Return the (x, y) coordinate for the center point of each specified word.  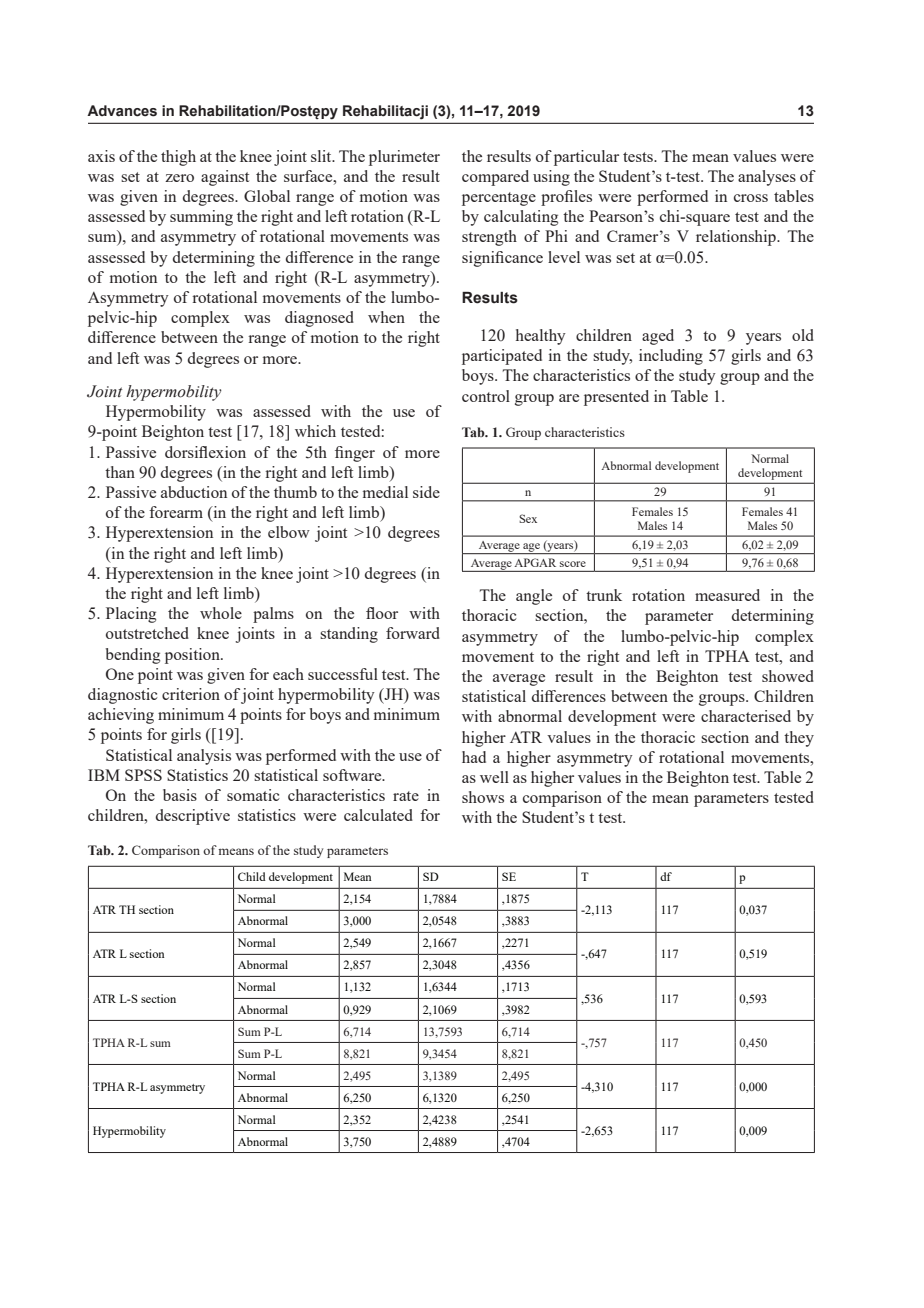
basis (180, 795)
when (386, 317)
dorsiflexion (205, 452)
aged (658, 337)
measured (727, 595)
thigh (178, 158)
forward (413, 633)
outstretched (147, 633)
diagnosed (319, 319)
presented (616, 398)
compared (495, 178)
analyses (767, 178)
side (426, 492)
